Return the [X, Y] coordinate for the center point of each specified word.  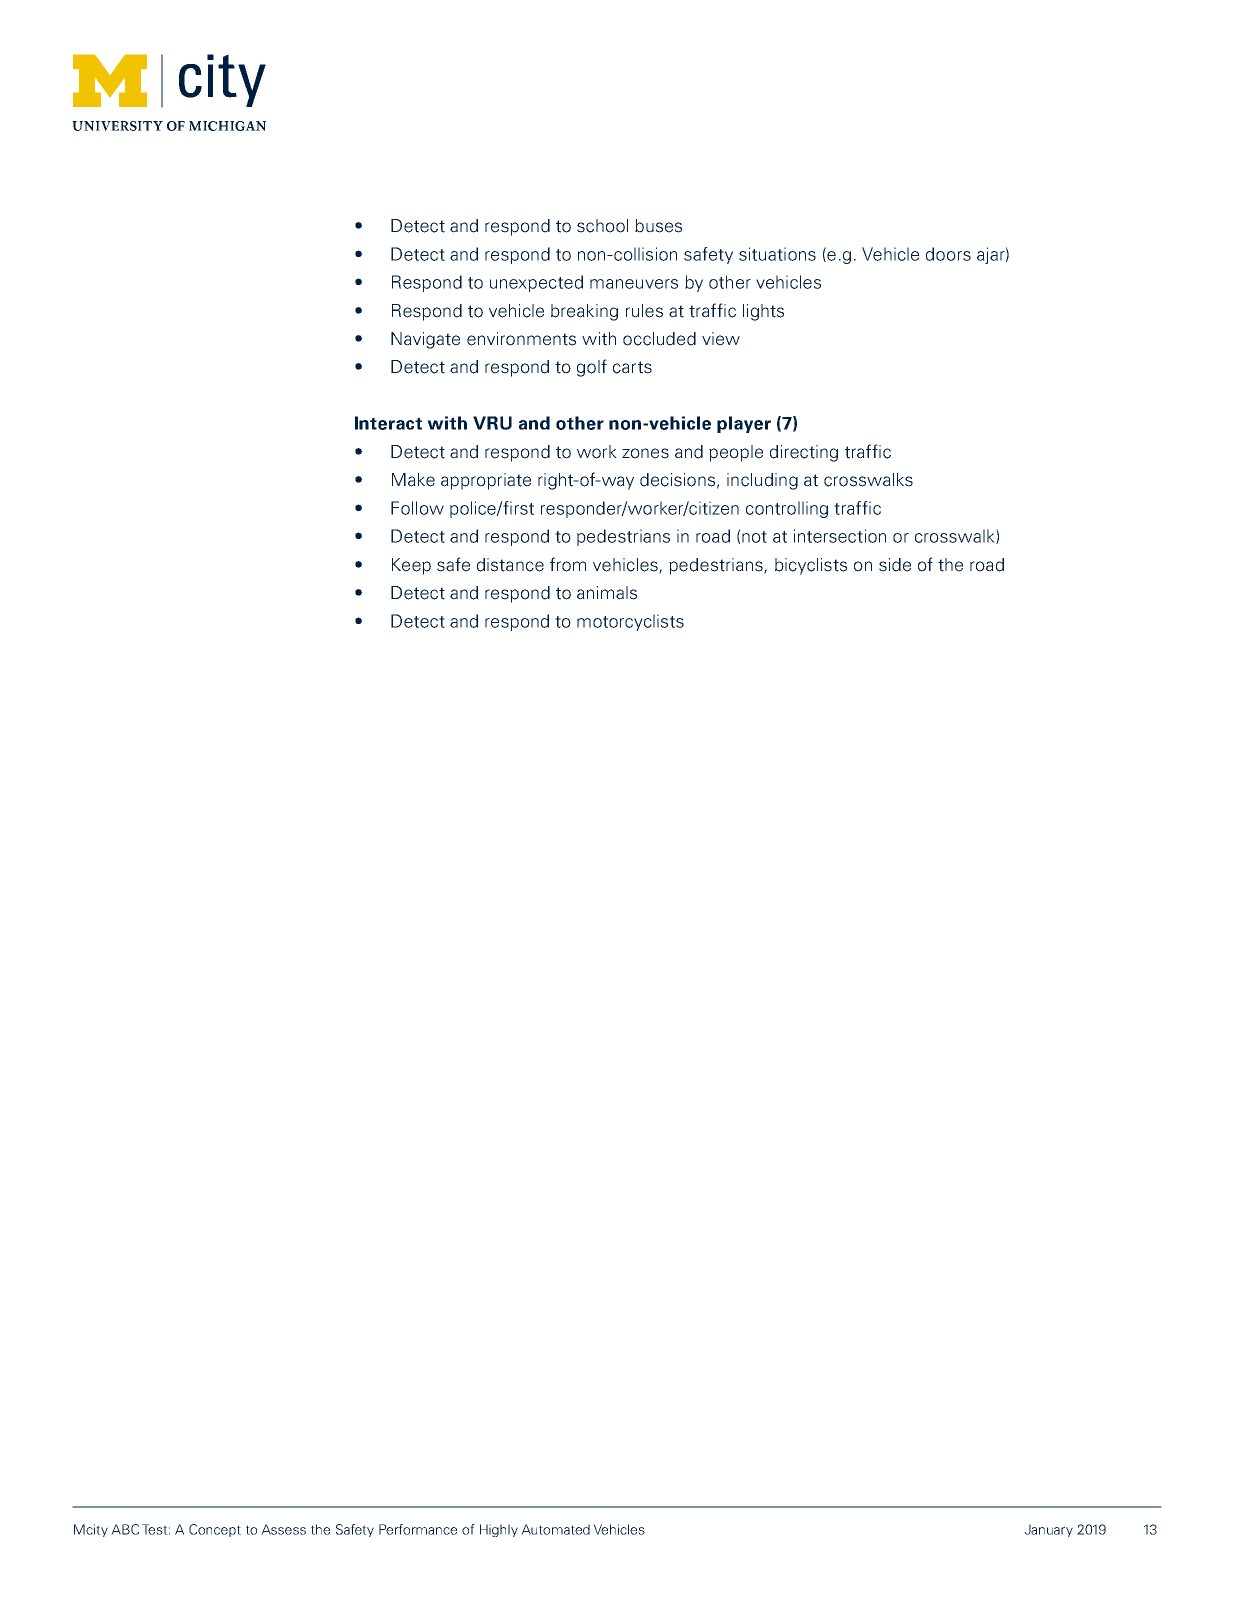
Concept [215, 1530]
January [1048, 1530]
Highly [499, 1530]
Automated [555, 1529]
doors [948, 254]
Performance [418, 1529]
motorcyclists [630, 622]
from [568, 564]
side [895, 565]
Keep [411, 566]
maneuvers [634, 284]
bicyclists [811, 566]
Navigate [425, 340]
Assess [283, 1529]
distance [510, 565]
